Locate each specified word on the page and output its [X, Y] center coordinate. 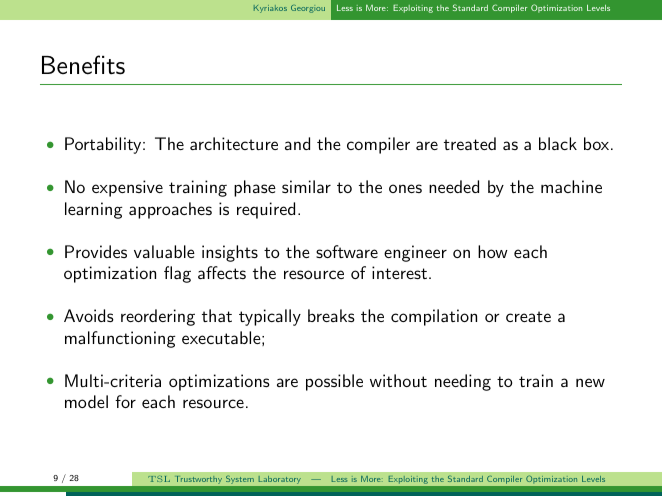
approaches [170, 210]
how [493, 251]
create [528, 316]
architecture [234, 143]
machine [571, 186]
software [347, 251]
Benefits [83, 65]
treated [470, 143]
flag [177, 274]
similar [306, 186]
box [596, 143]
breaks [331, 315]
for [125, 401]
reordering [158, 317]
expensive [127, 188]
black [558, 143]
